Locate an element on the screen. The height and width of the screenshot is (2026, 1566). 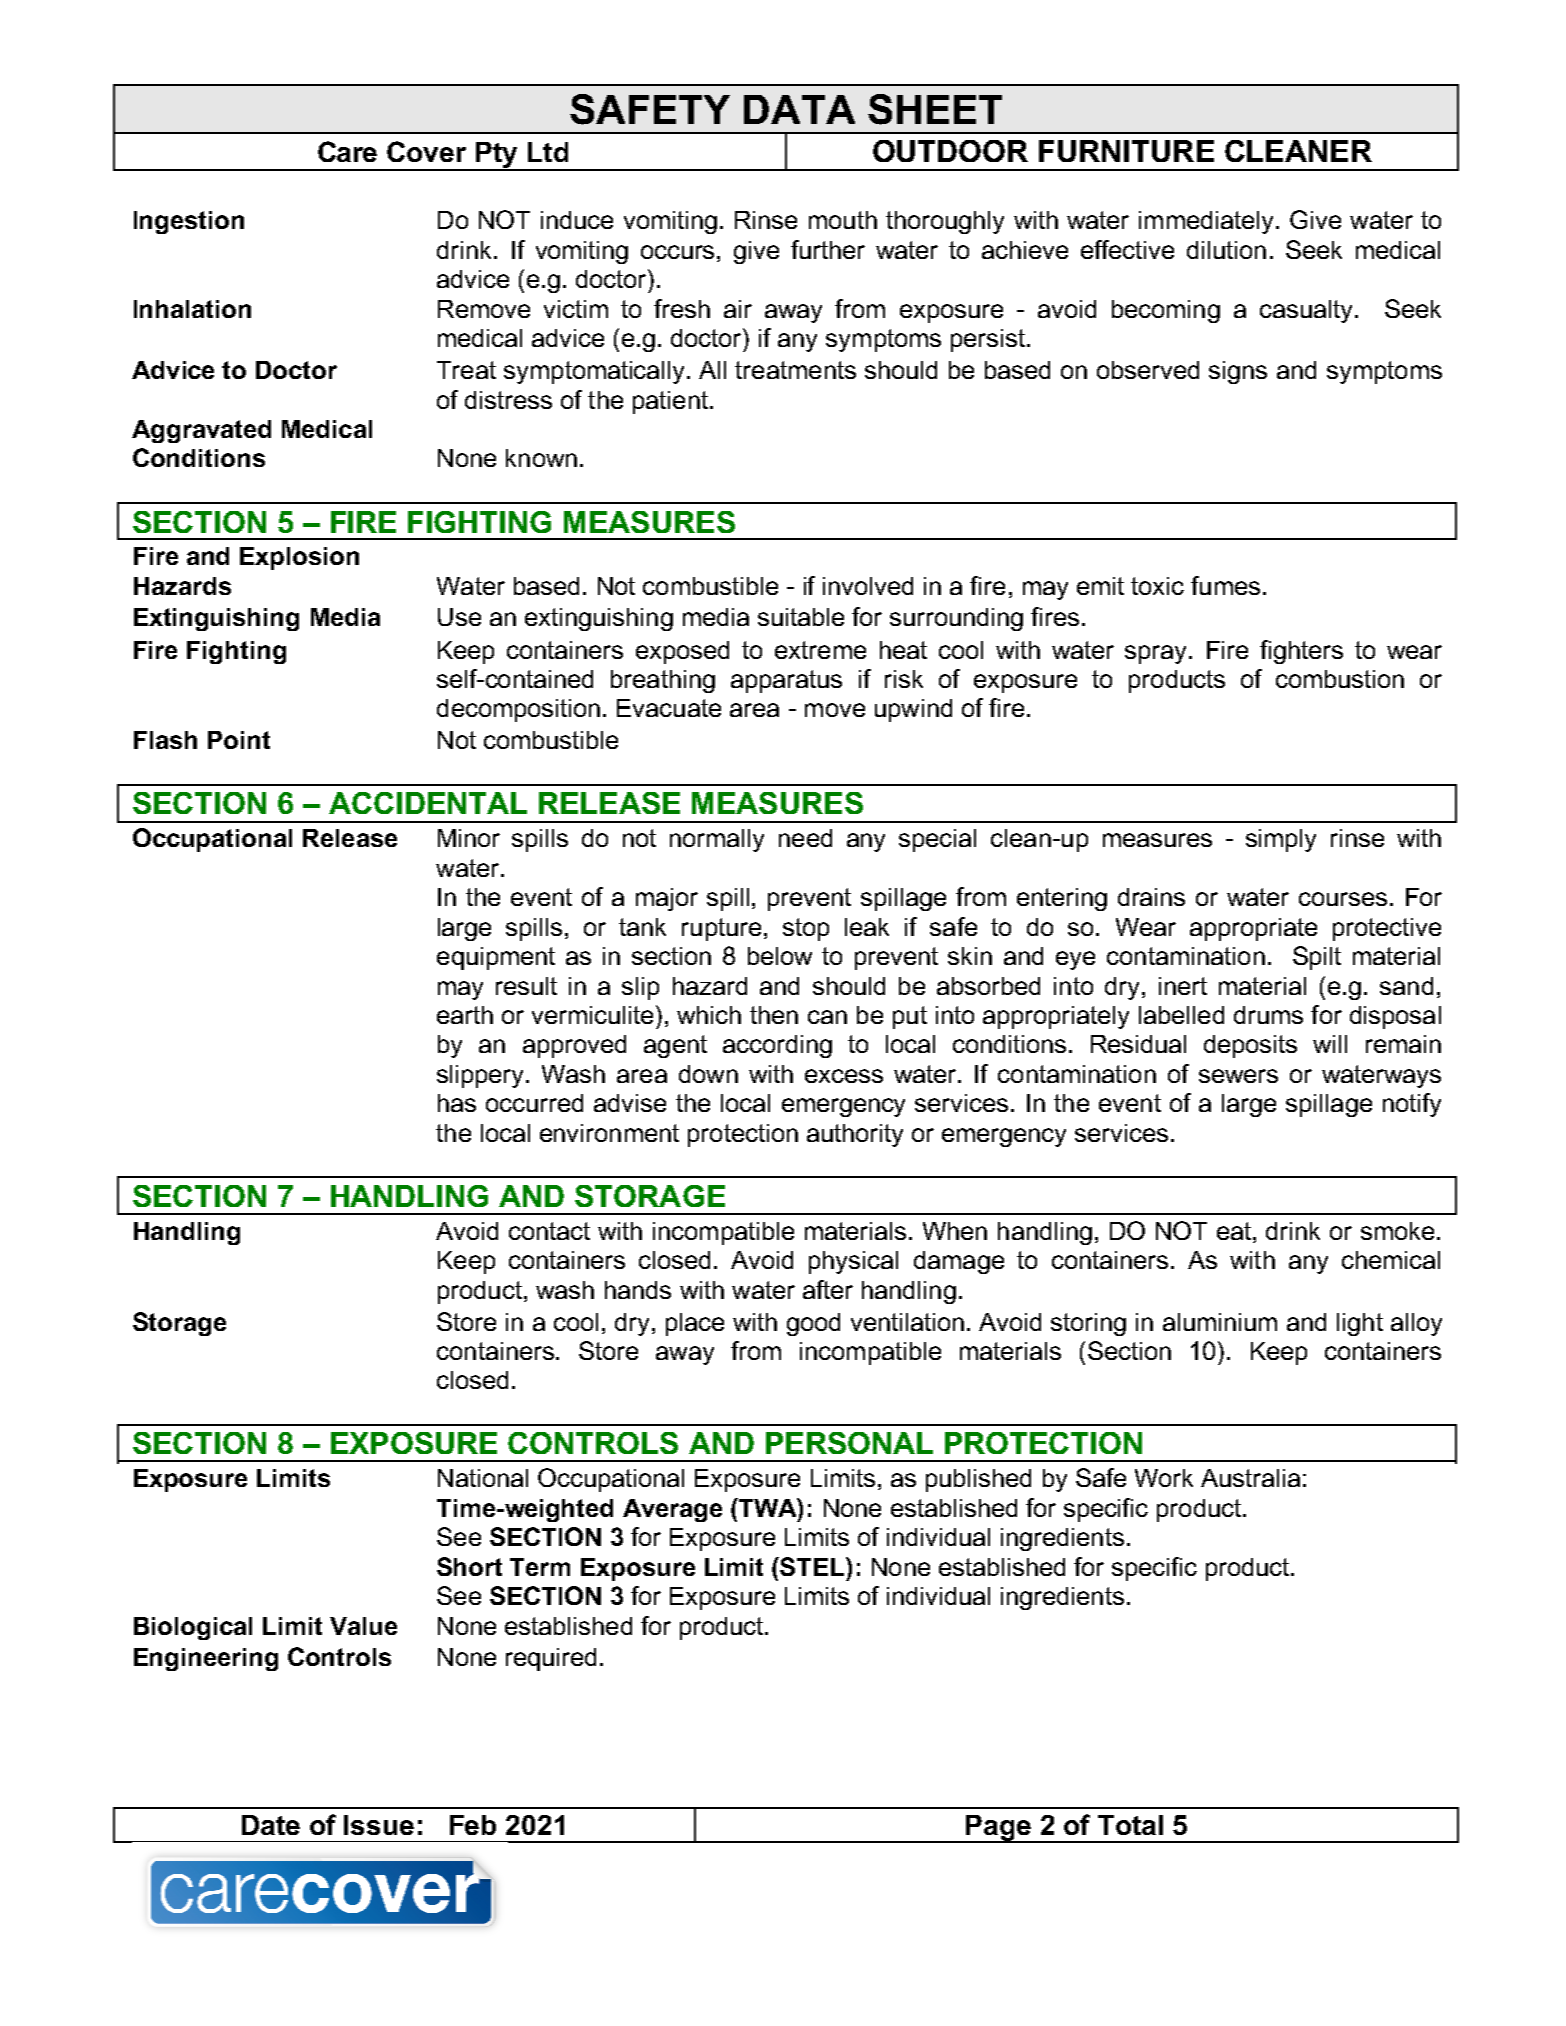
good is located at coordinates (813, 1324).
